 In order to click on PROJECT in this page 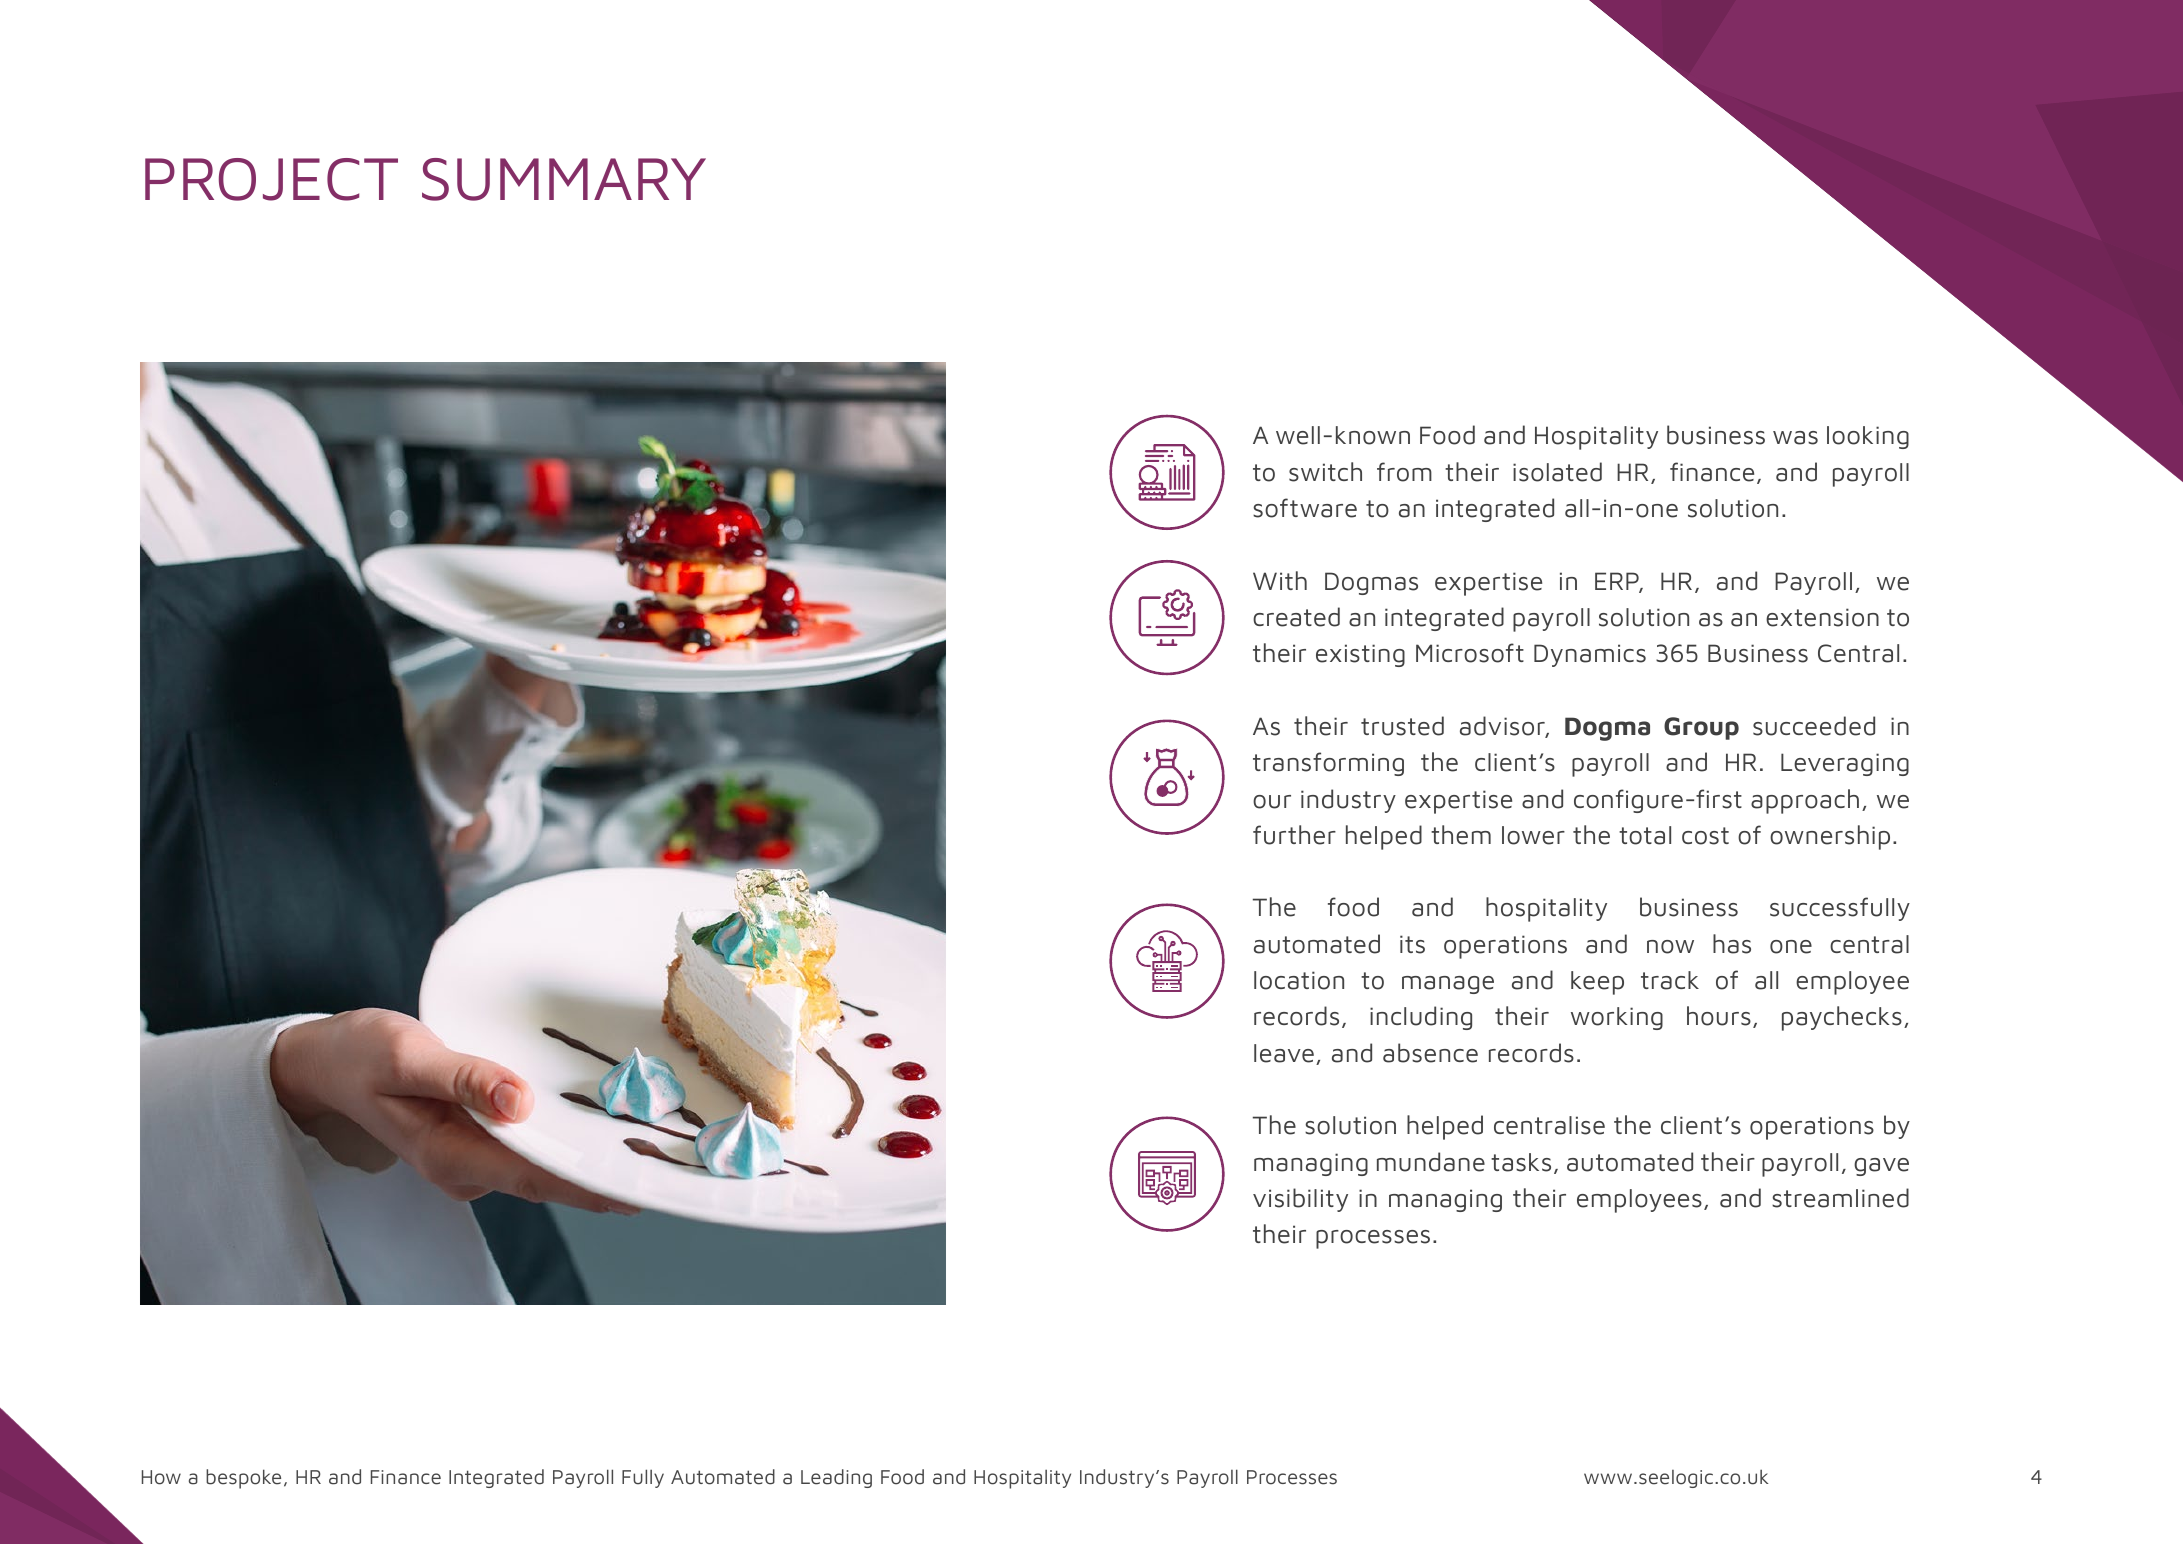, I will do `click(271, 179)`.
